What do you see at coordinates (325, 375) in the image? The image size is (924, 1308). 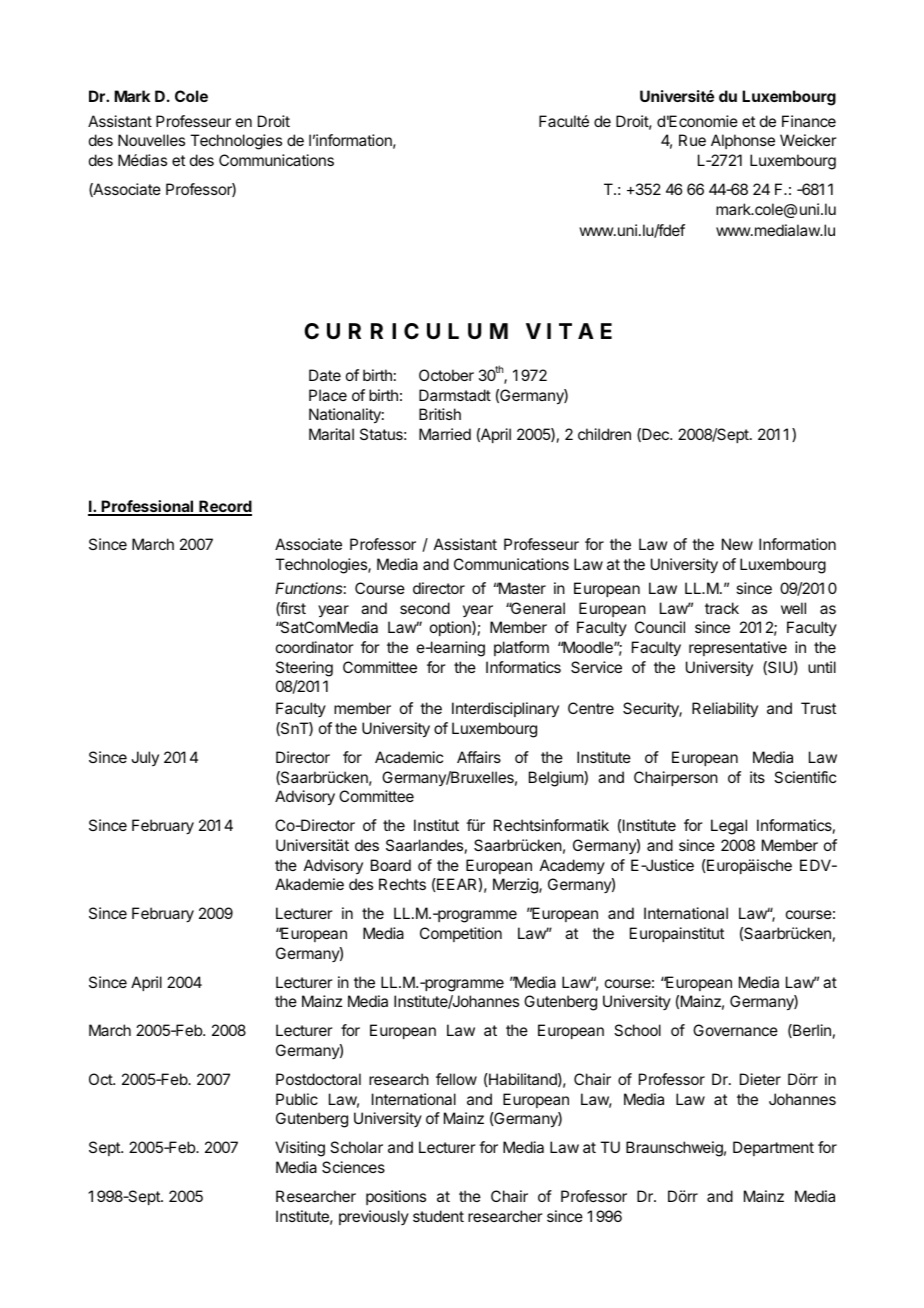 I see `Date` at bounding box center [325, 375].
